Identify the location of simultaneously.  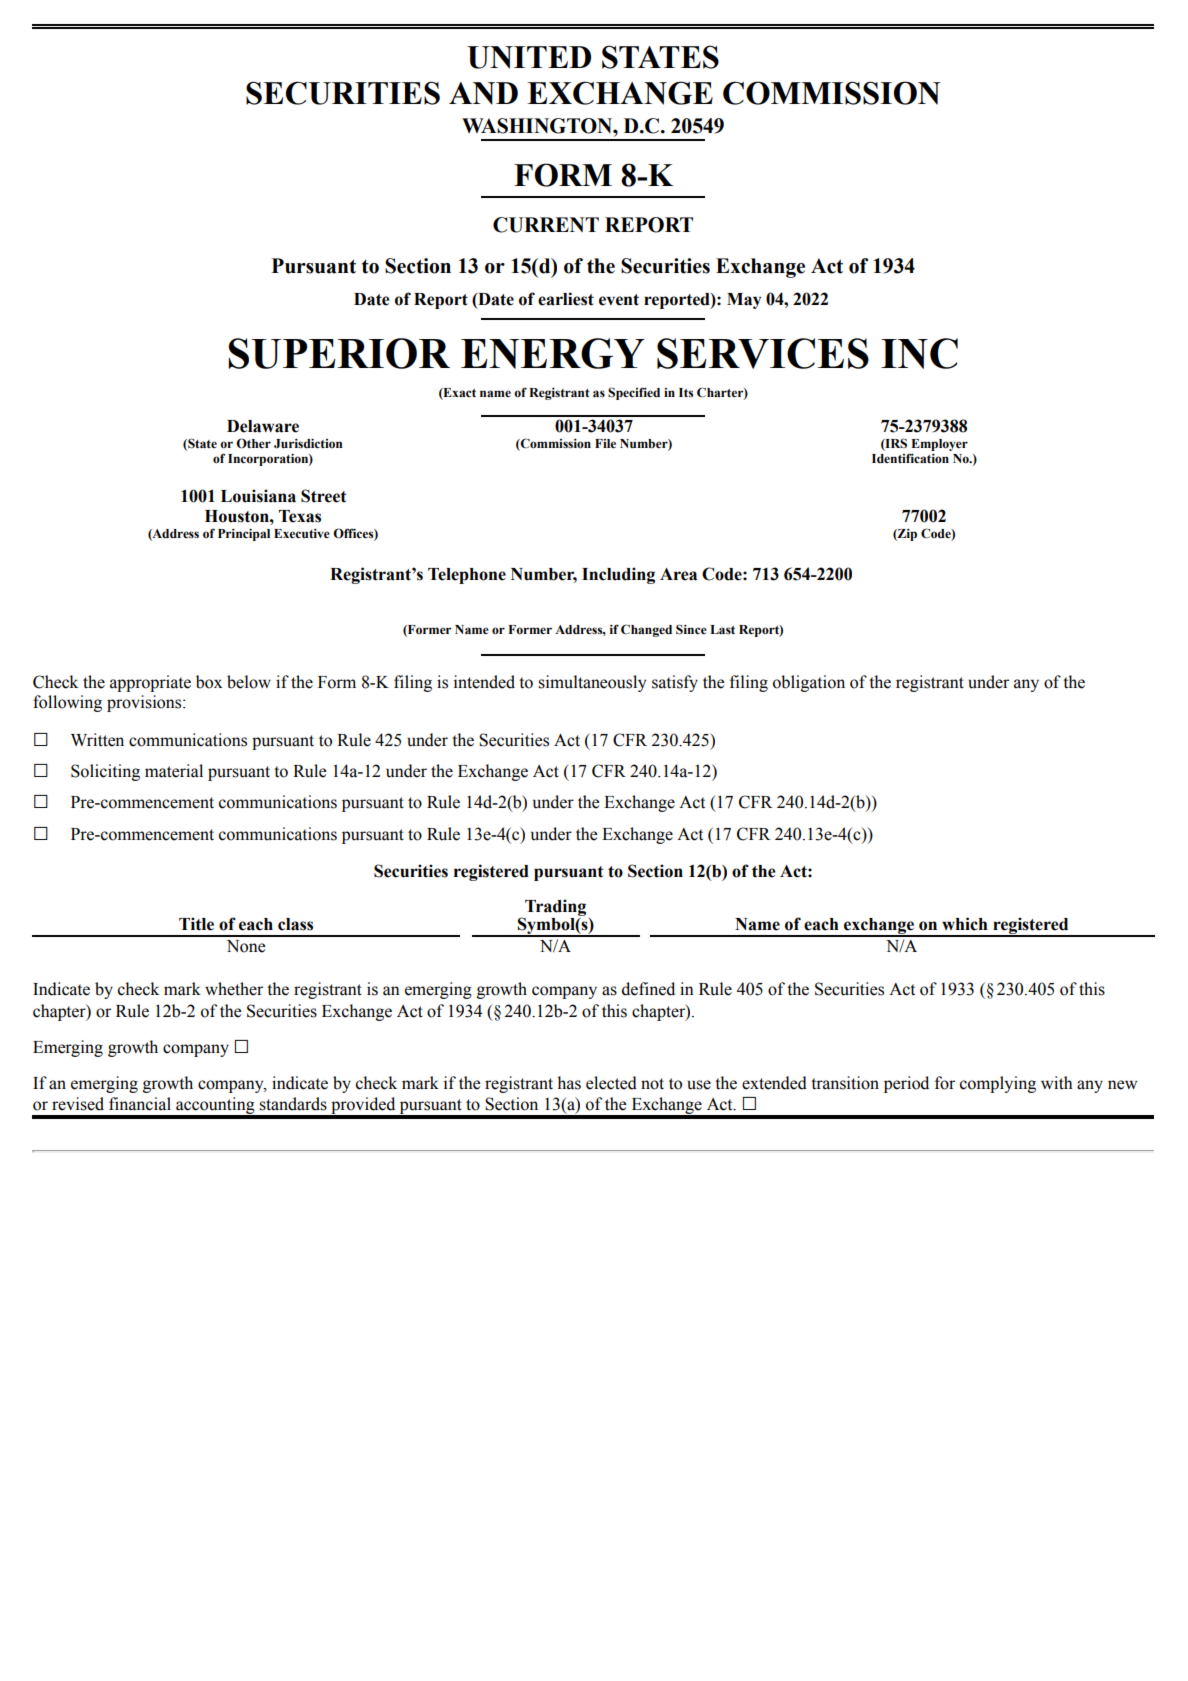
(592, 683).
